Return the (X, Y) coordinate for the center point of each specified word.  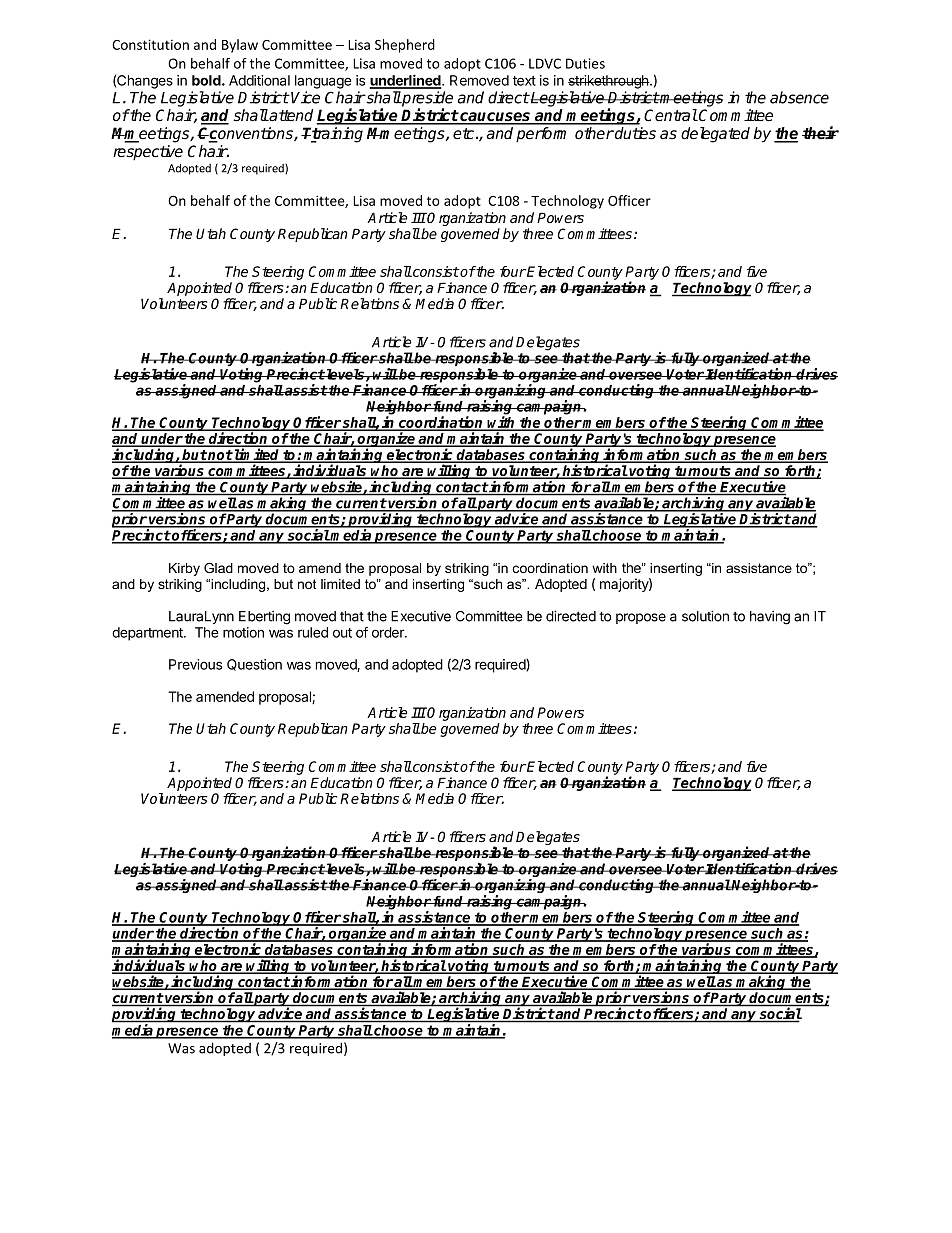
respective (148, 153)
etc (465, 134)
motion (243, 632)
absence (799, 97)
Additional (259, 80)
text (524, 81)
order (389, 632)
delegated (715, 135)
